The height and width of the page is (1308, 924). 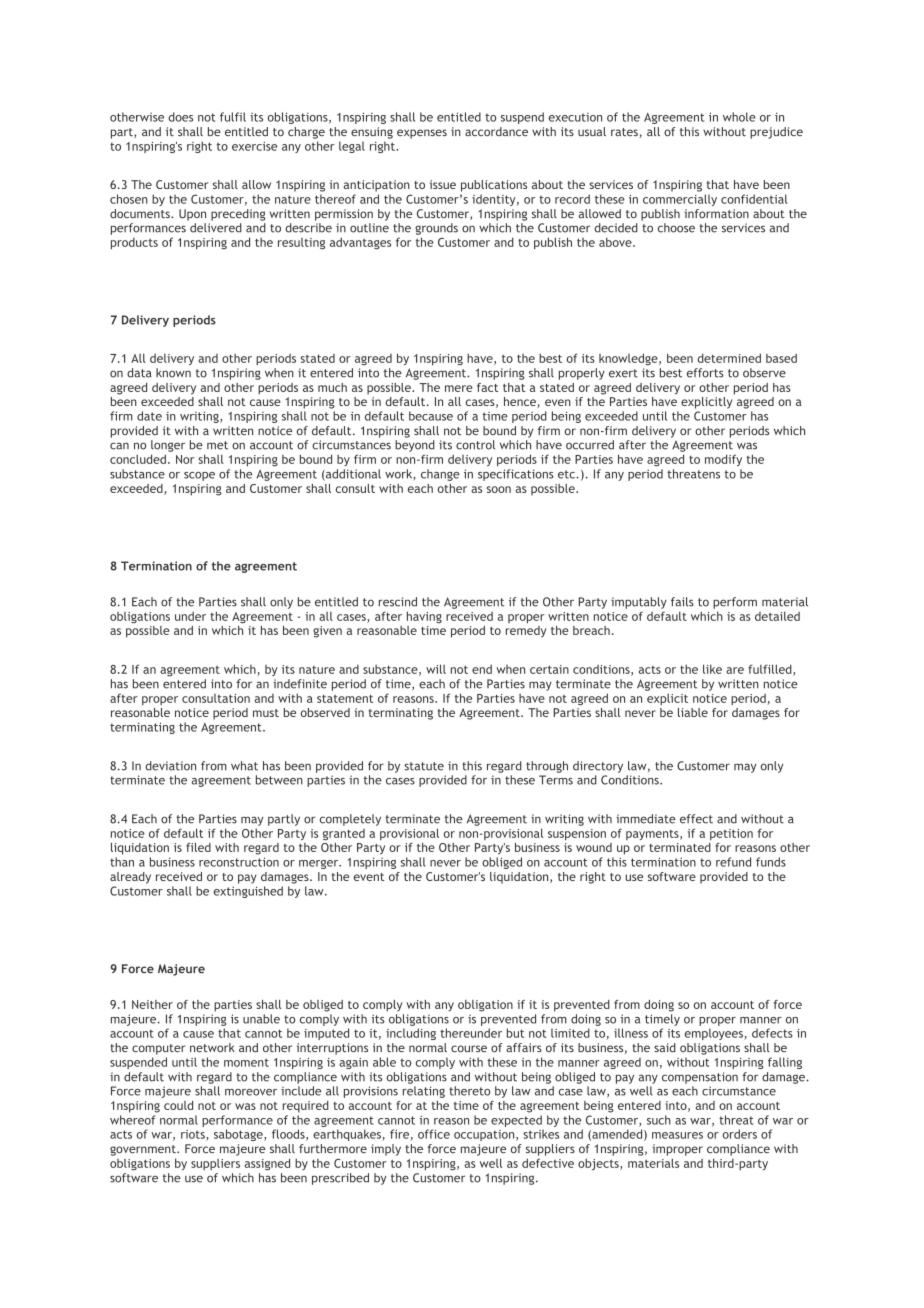 What do you see at coordinates (194, 1135) in the page?
I see `riots` at bounding box center [194, 1135].
